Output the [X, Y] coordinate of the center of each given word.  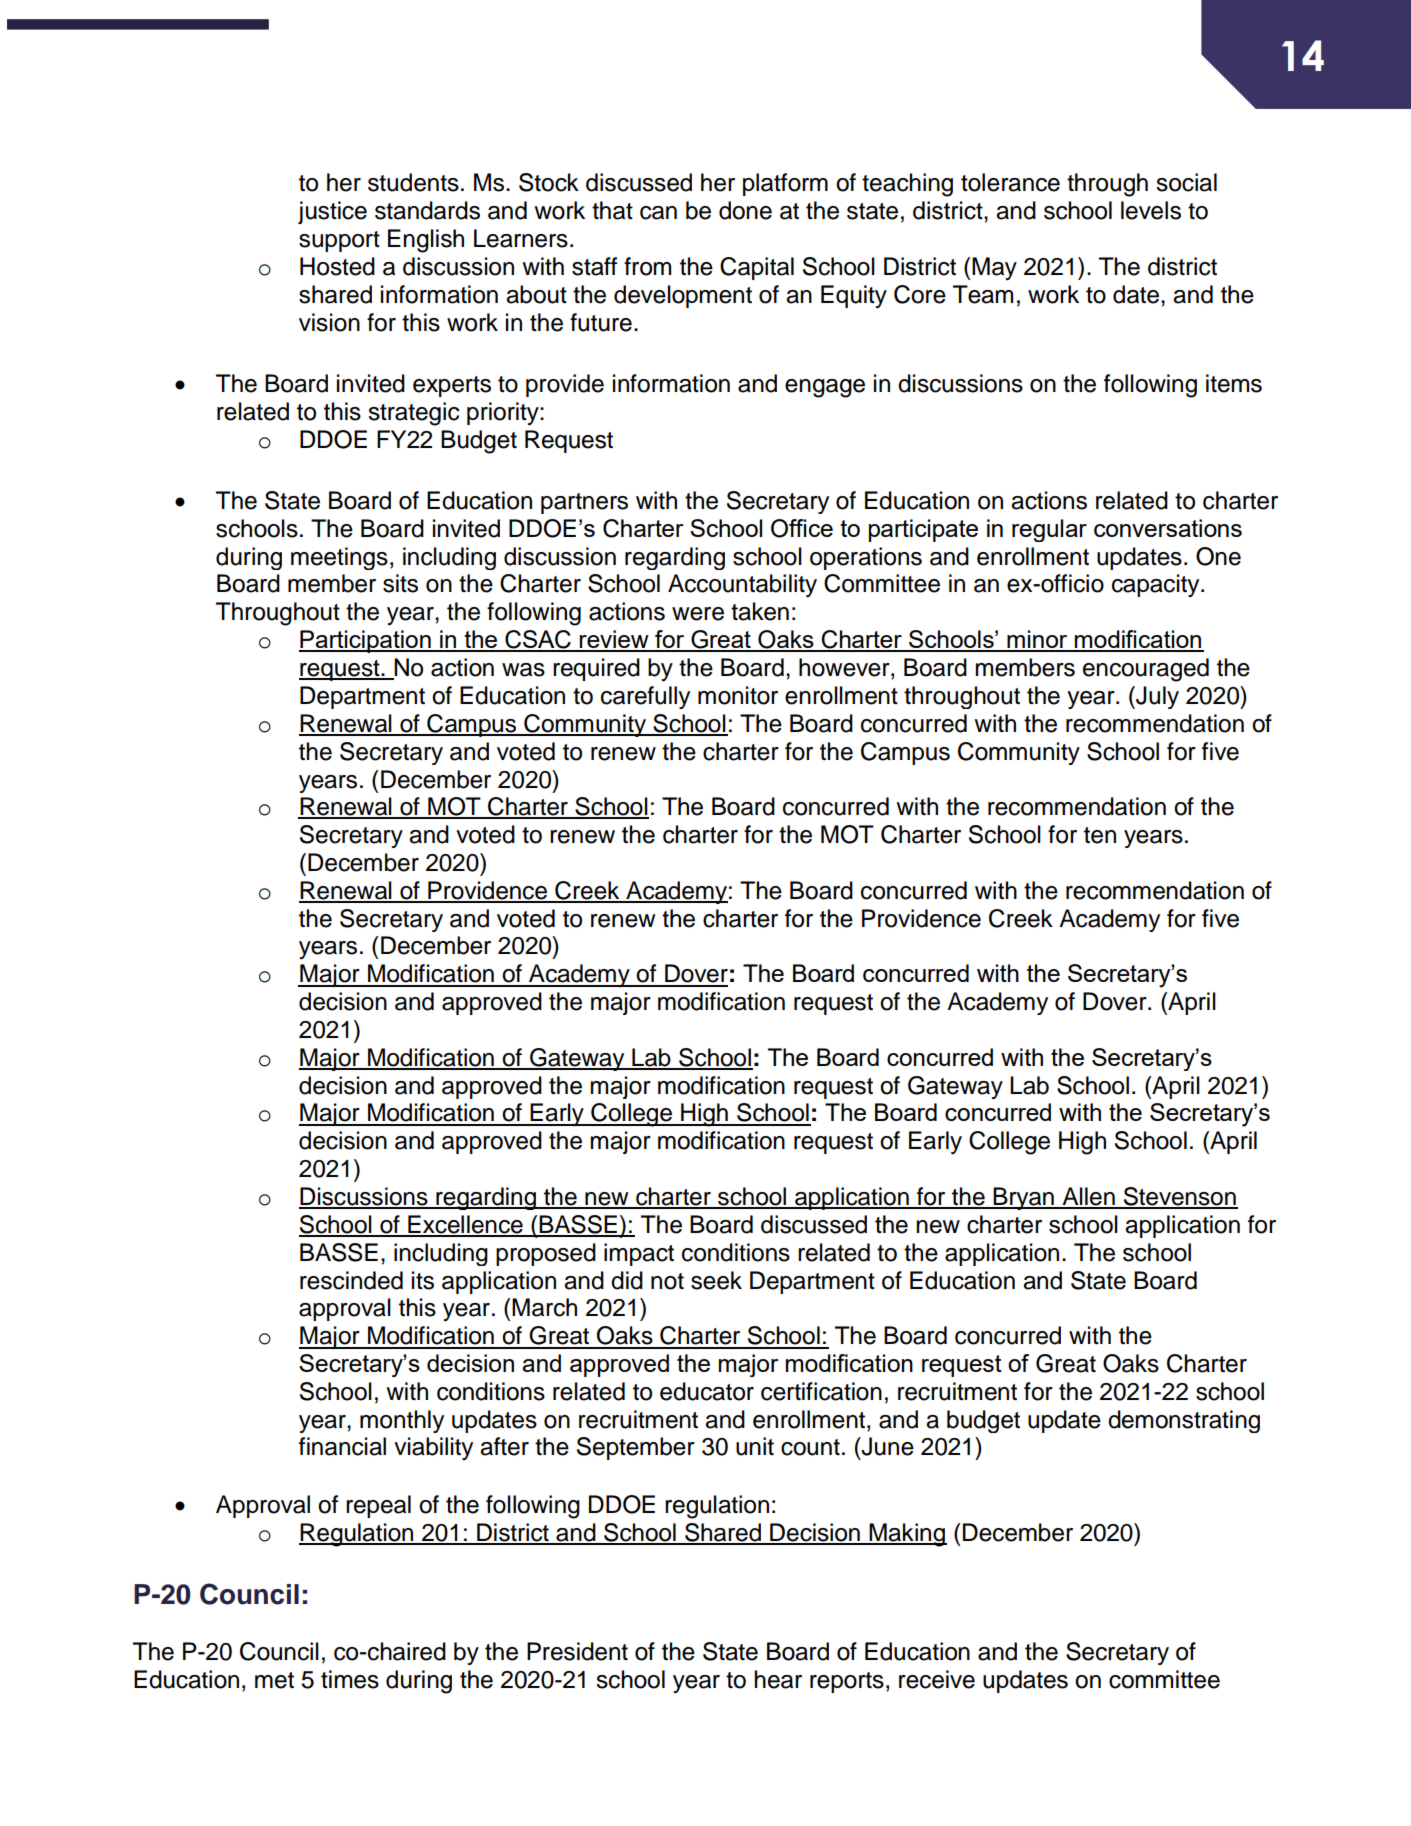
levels [1151, 210]
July [1156, 697]
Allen [1088, 1197]
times [350, 1679]
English [426, 241]
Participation [366, 641]
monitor [738, 695]
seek [716, 1280]
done [745, 210]
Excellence [465, 1225]
